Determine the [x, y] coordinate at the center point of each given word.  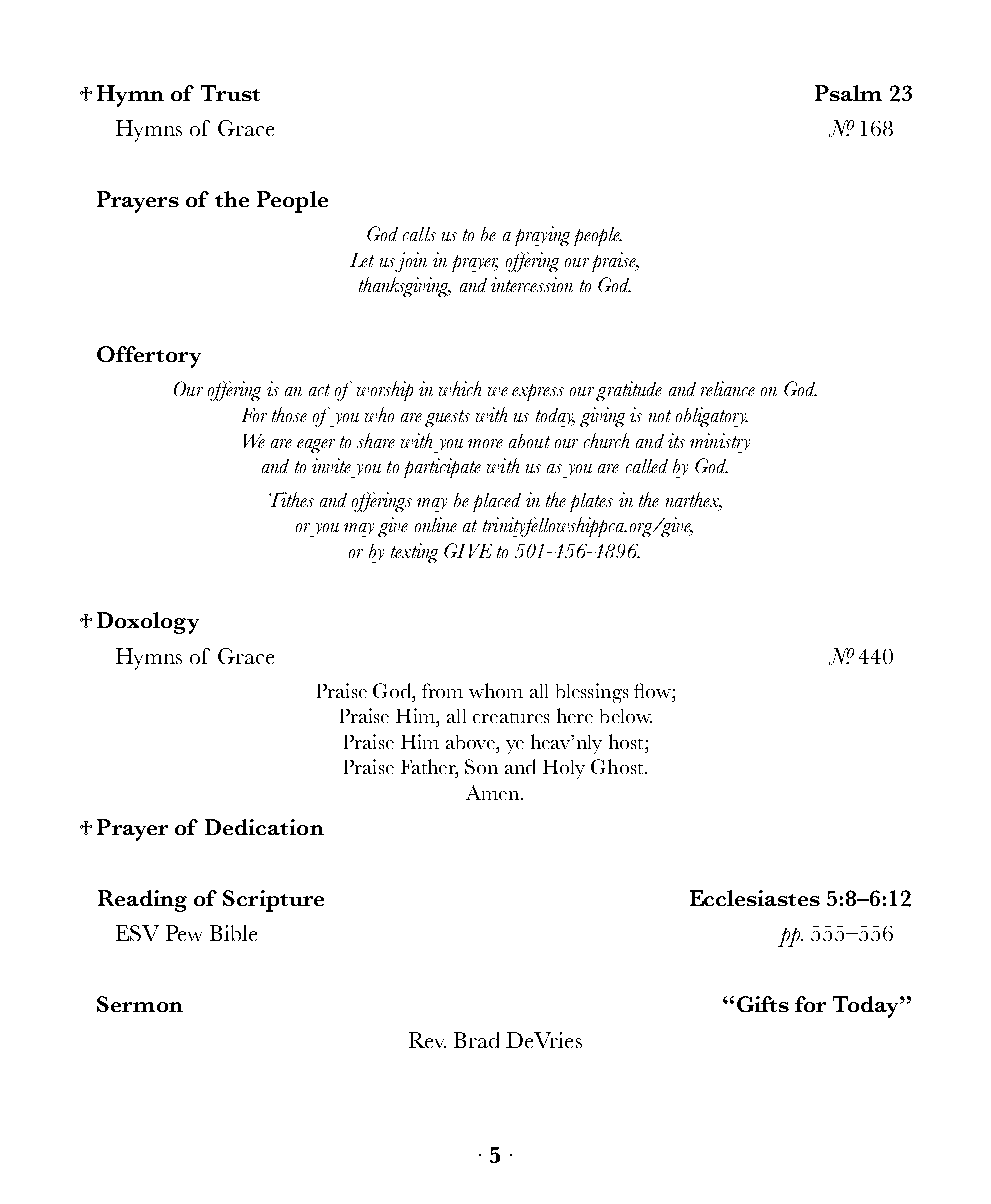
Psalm [848, 93]
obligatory [712, 417]
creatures [511, 718]
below [626, 716]
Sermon [140, 1004]
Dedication [264, 827]
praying [542, 236]
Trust [230, 93]
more [485, 443]
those [289, 414]
